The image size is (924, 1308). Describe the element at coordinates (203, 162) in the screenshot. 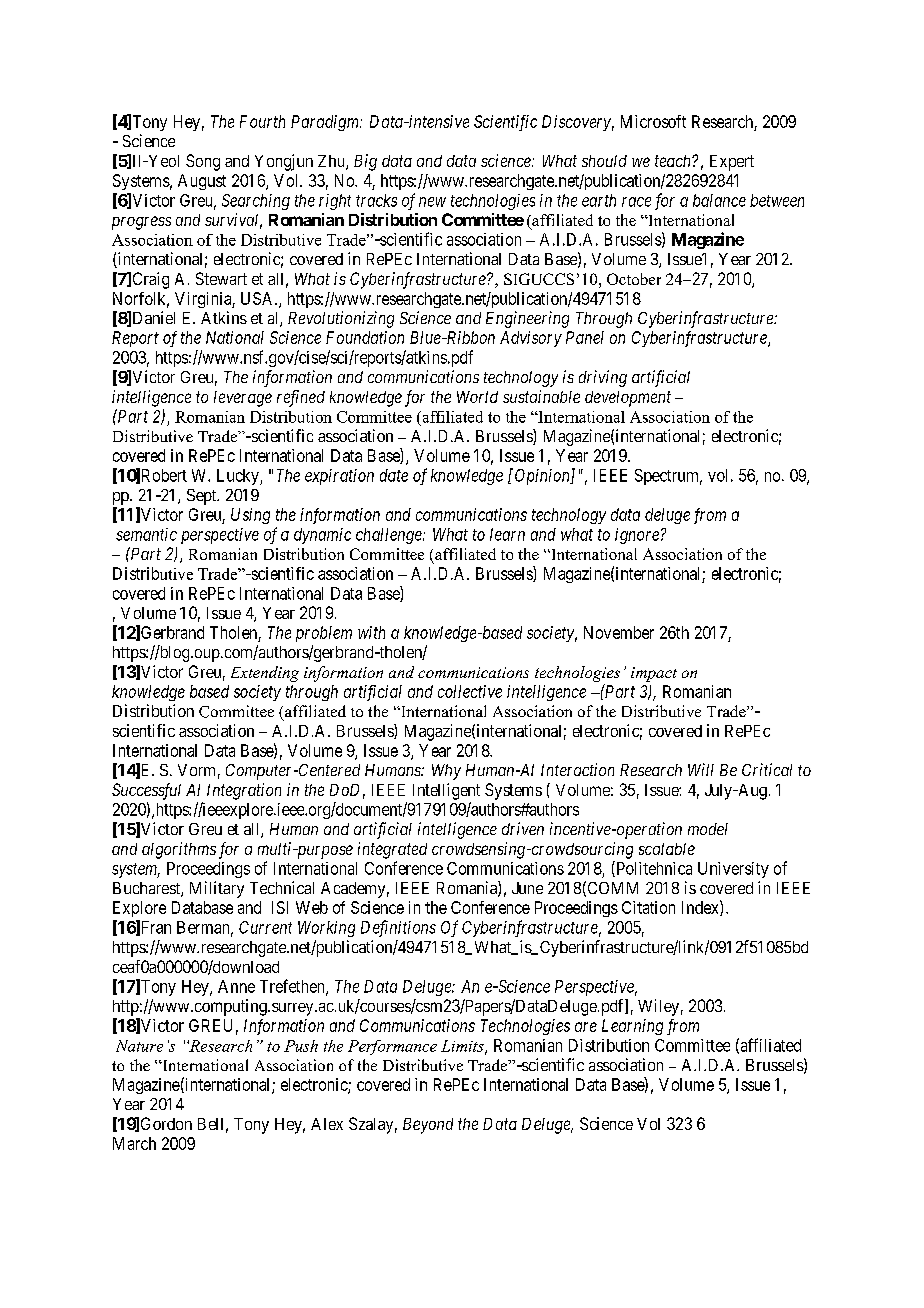

I see `Song` at that location.
